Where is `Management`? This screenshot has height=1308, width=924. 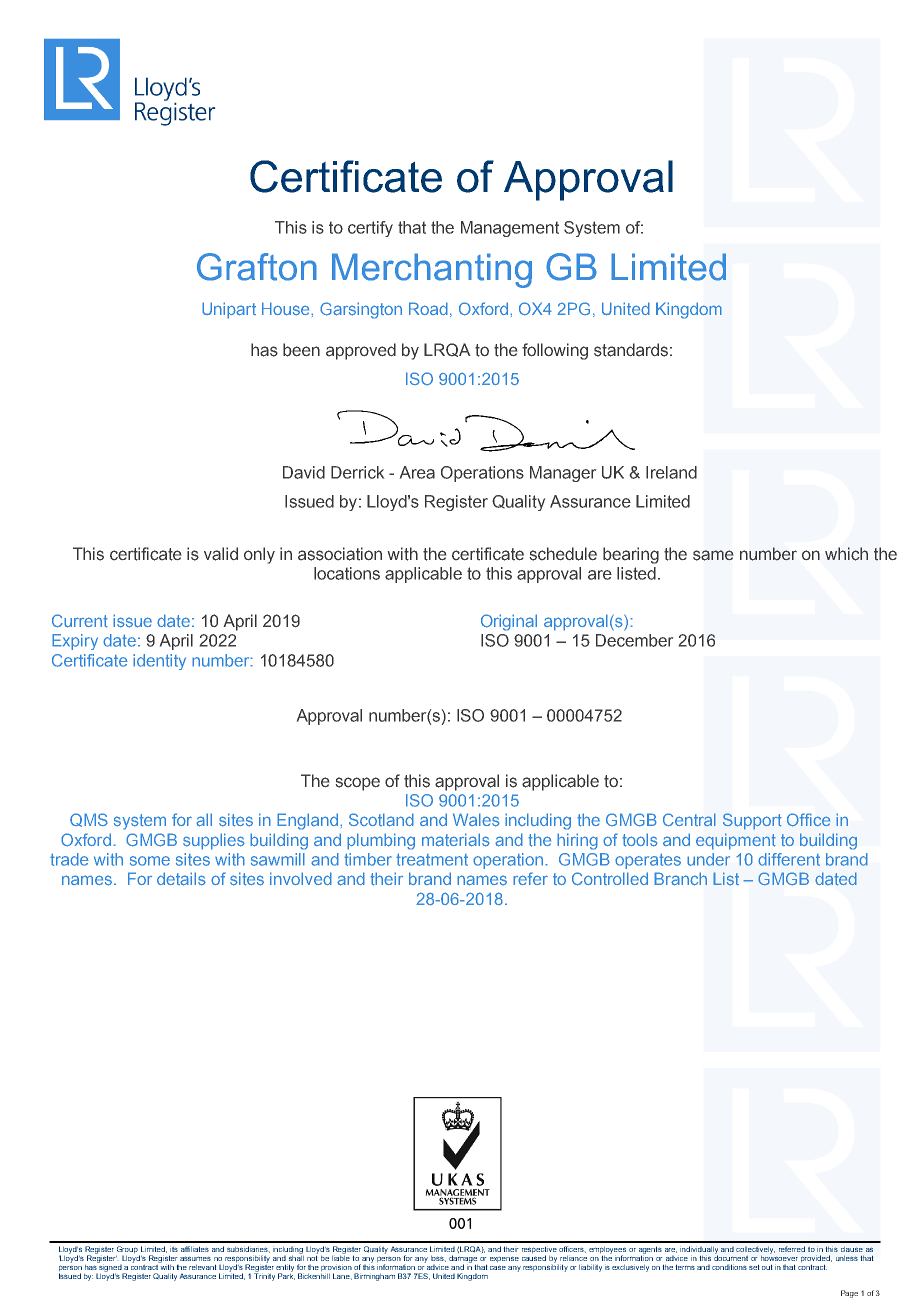
Management is located at coordinates (510, 229).
